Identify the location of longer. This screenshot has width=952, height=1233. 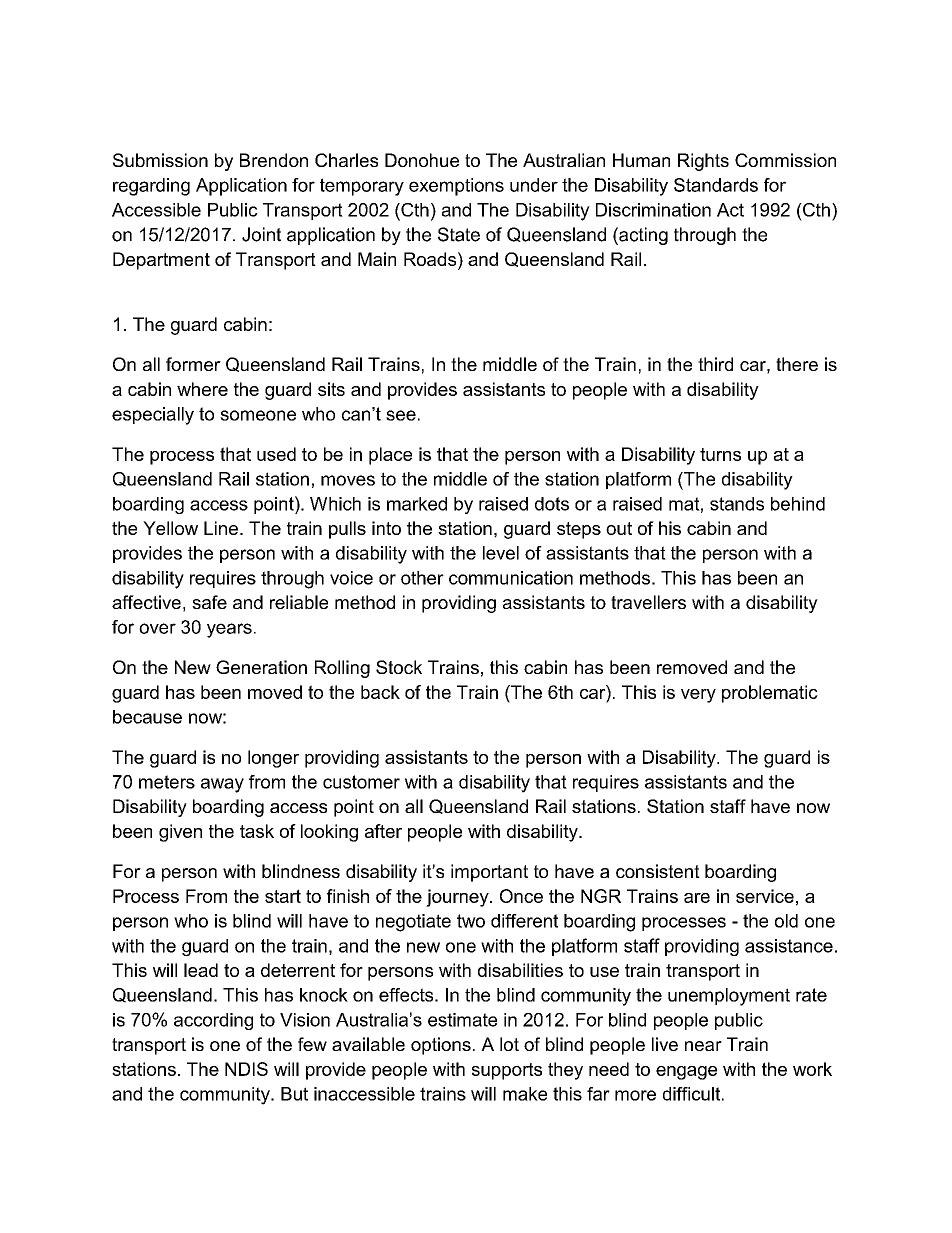
(273, 759).
